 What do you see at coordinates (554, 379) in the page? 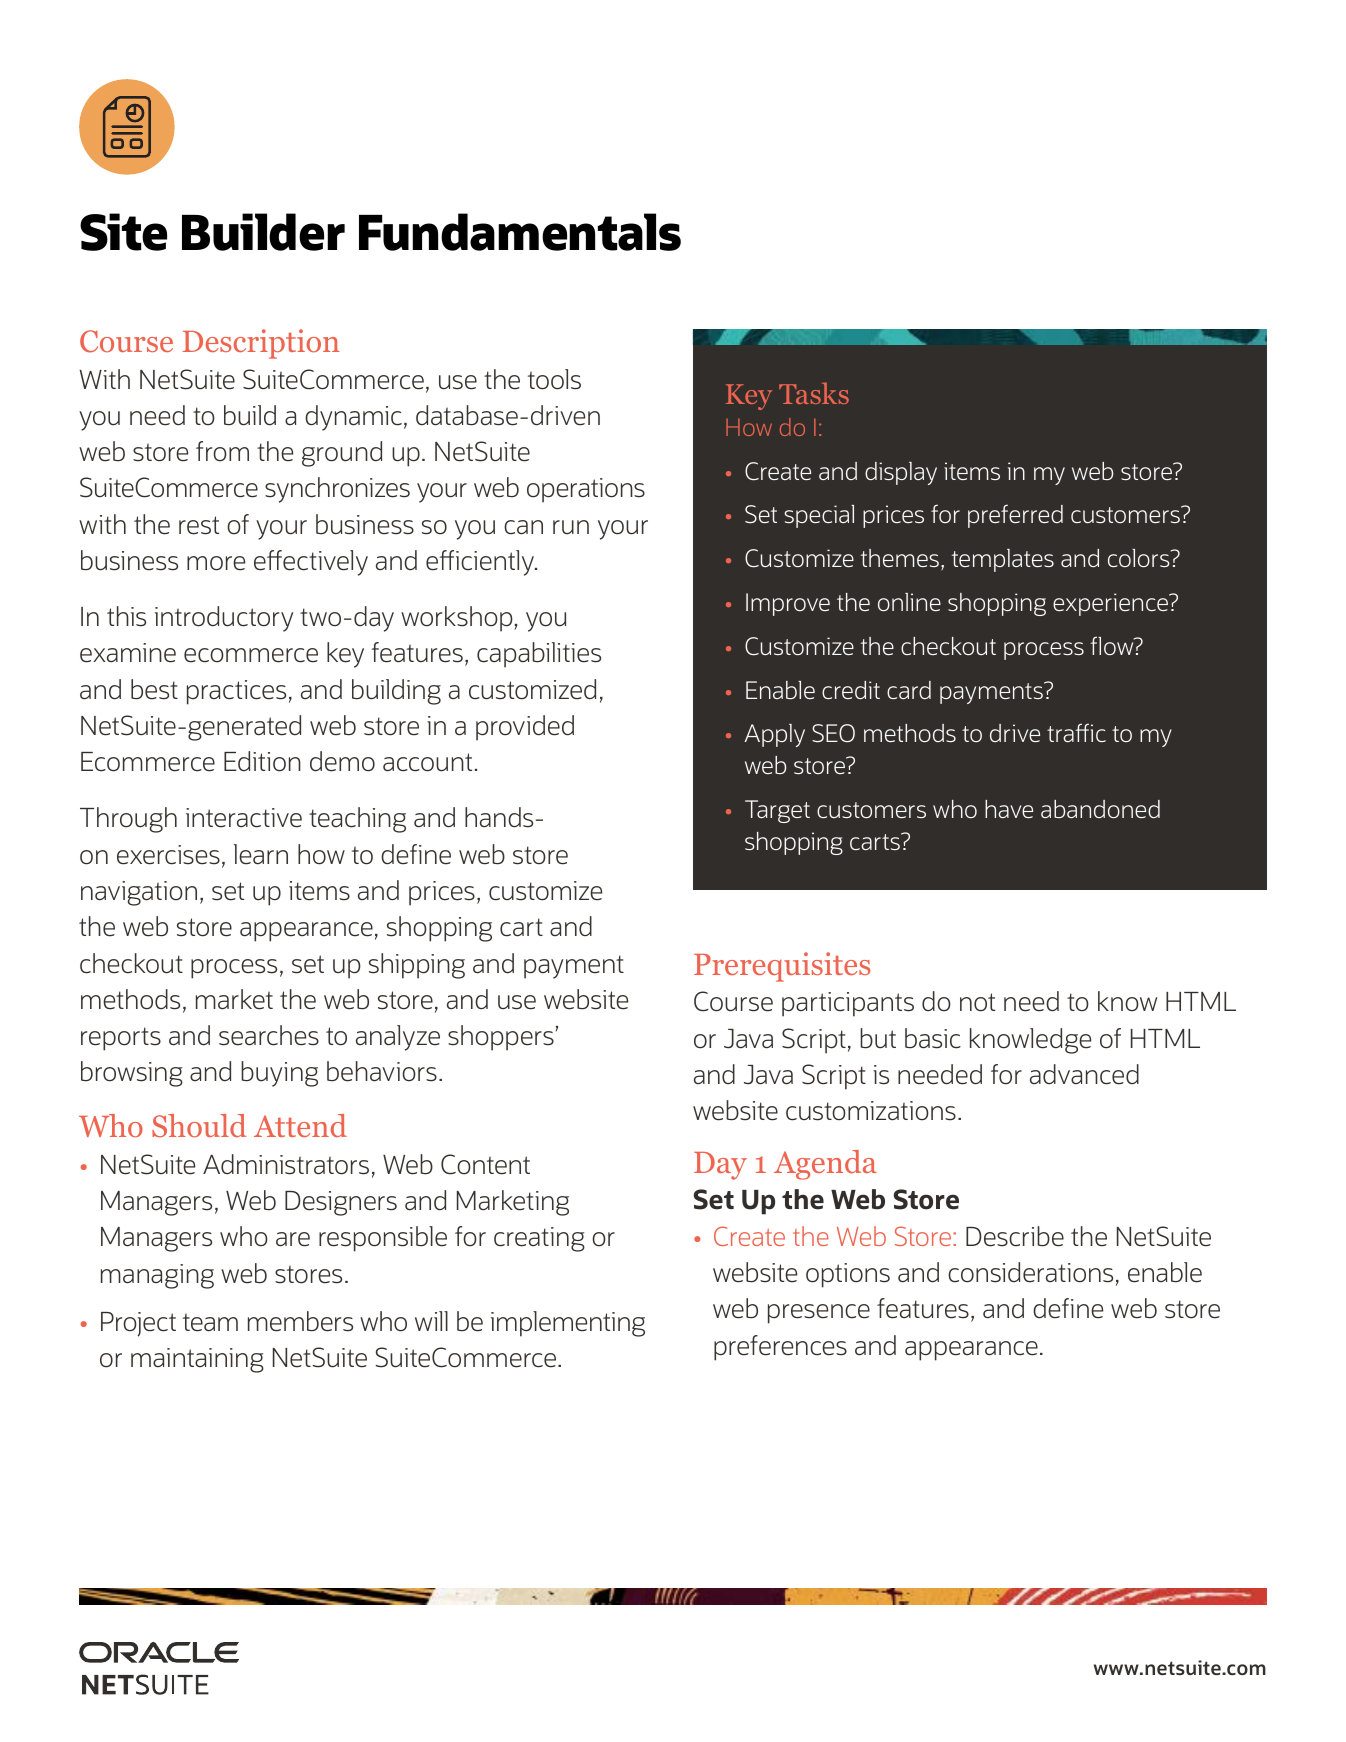
I see `tools` at bounding box center [554, 379].
